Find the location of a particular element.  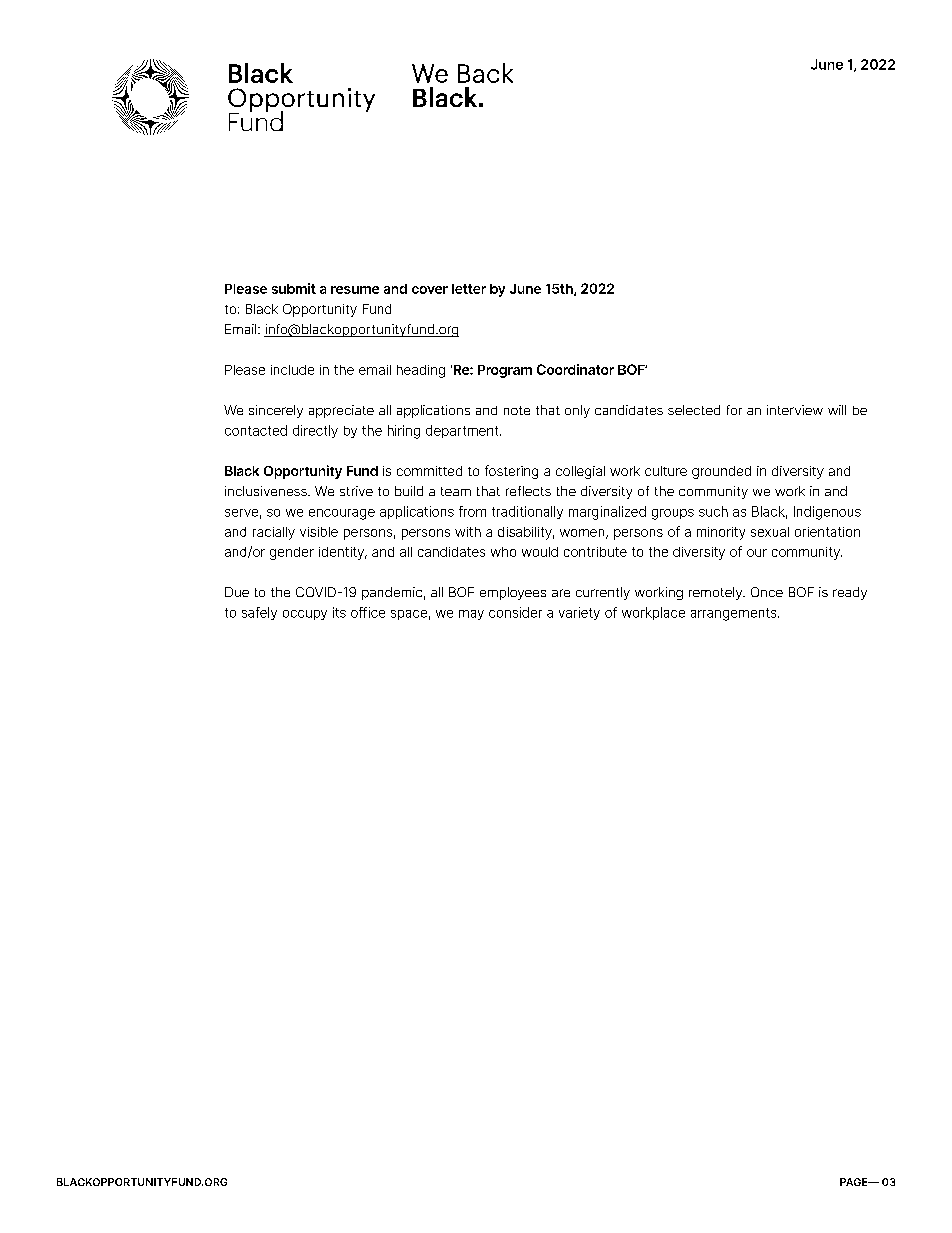

consider is located at coordinates (515, 612).
